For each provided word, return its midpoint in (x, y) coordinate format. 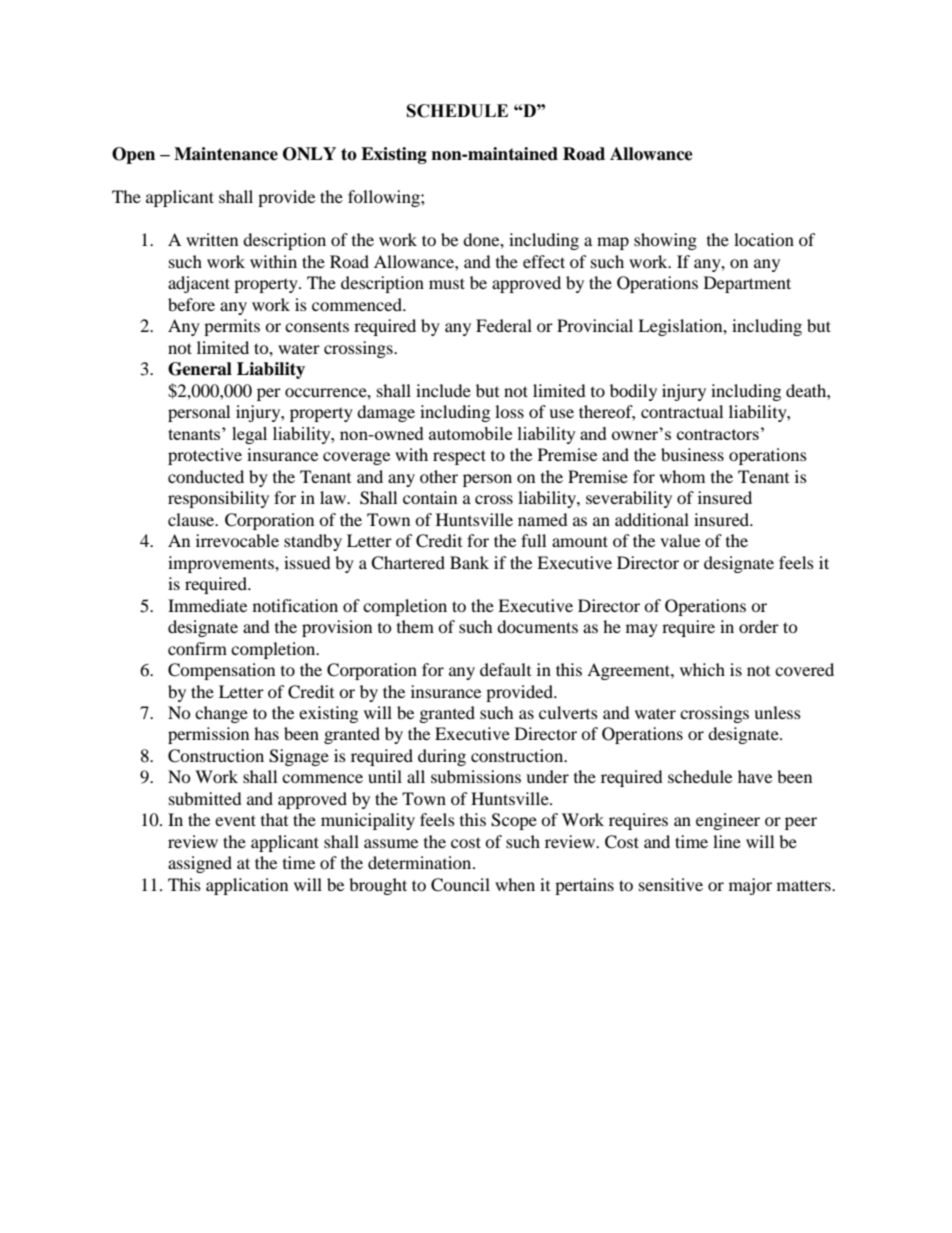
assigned (200, 864)
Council (460, 885)
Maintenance (226, 154)
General (200, 369)
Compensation (221, 671)
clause (192, 519)
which (702, 669)
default (505, 669)
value (680, 540)
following (385, 198)
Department (747, 284)
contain (430, 497)
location (764, 239)
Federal (504, 325)
